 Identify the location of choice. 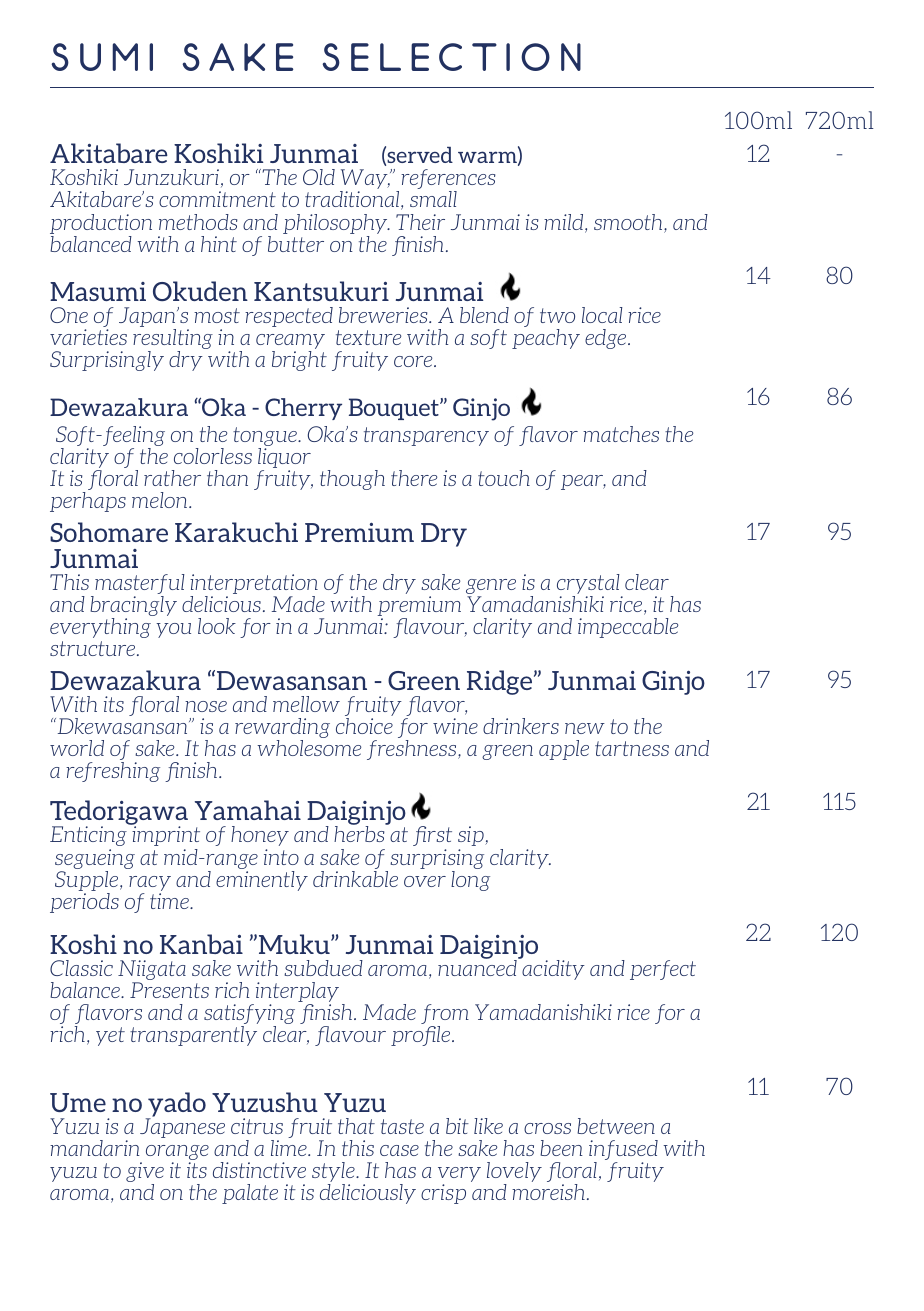
(364, 726).
